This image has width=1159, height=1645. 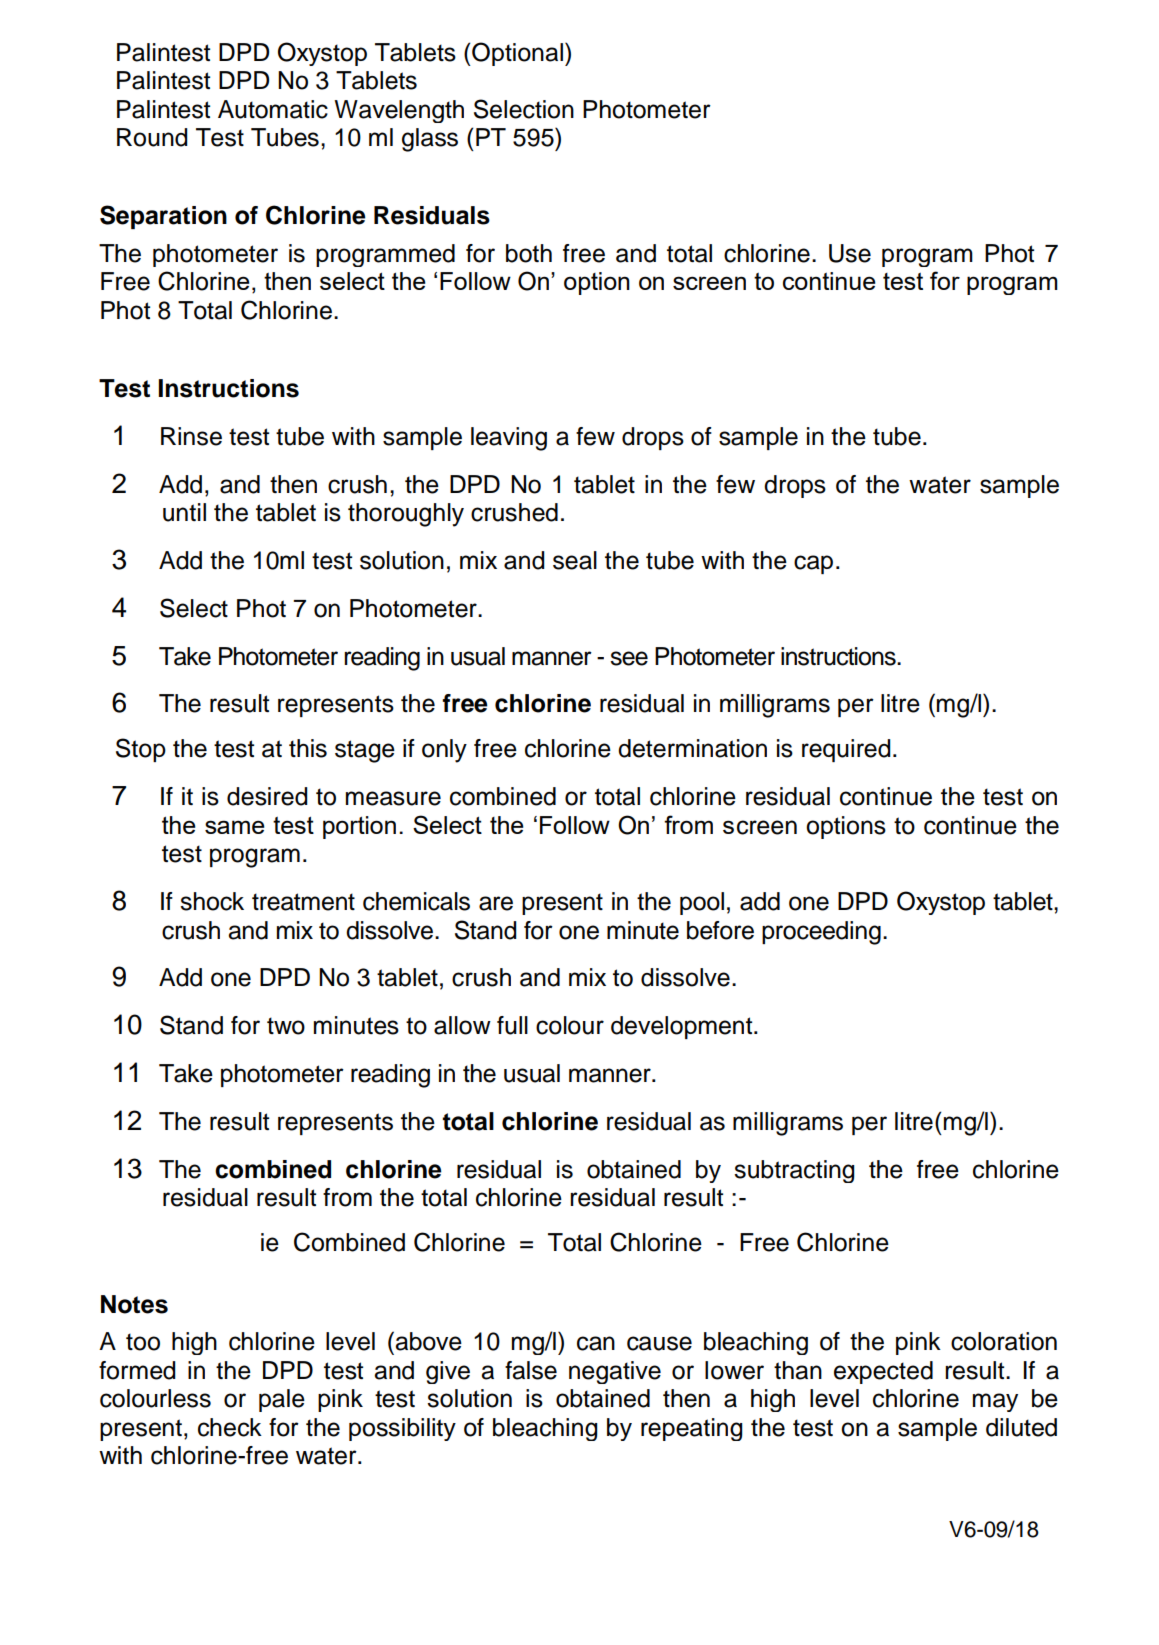 What do you see at coordinates (529, 253) in the image?
I see `both` at bounding box center [529, 253].
